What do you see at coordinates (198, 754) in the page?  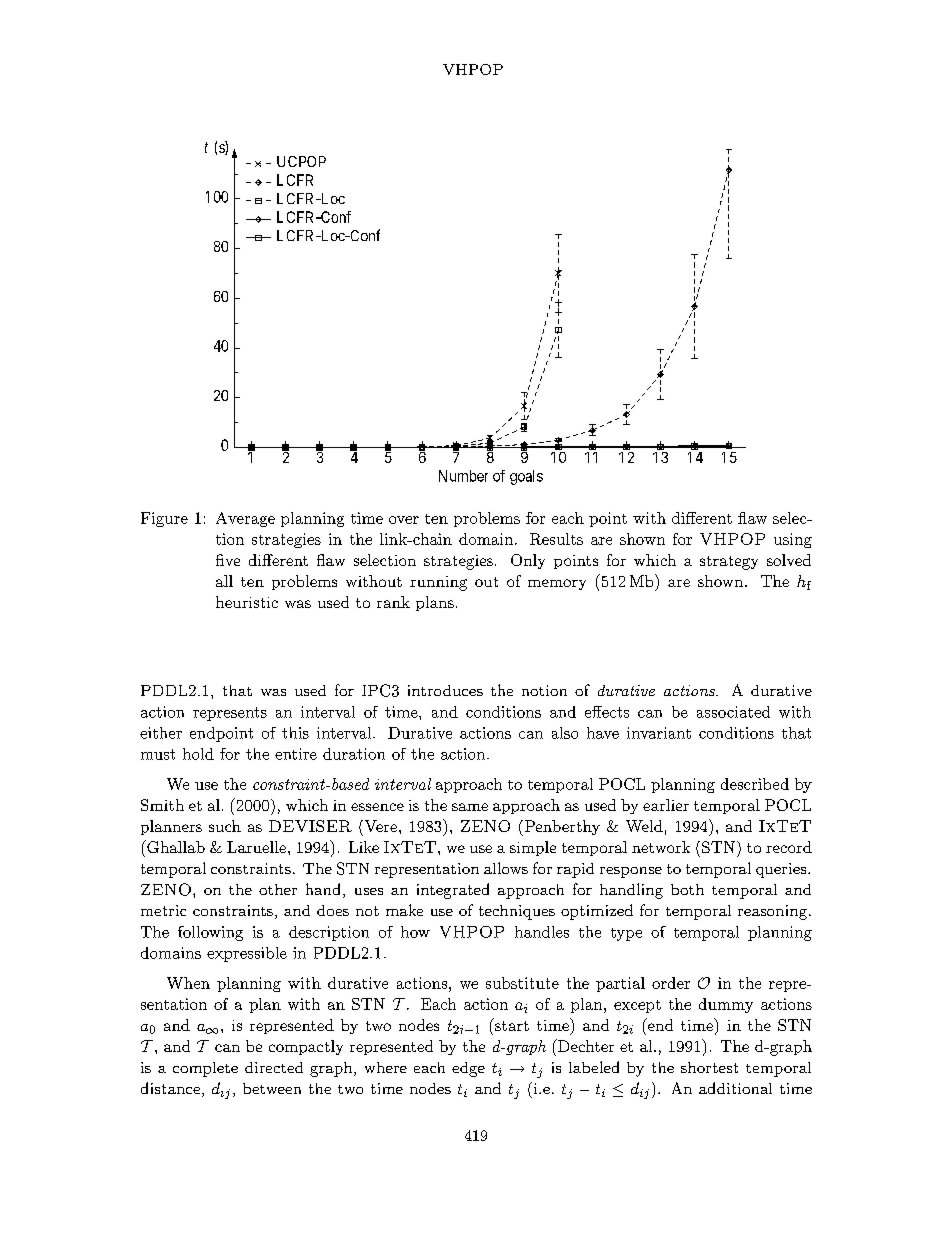 I see `hold` at bounding box center [198, 754].
